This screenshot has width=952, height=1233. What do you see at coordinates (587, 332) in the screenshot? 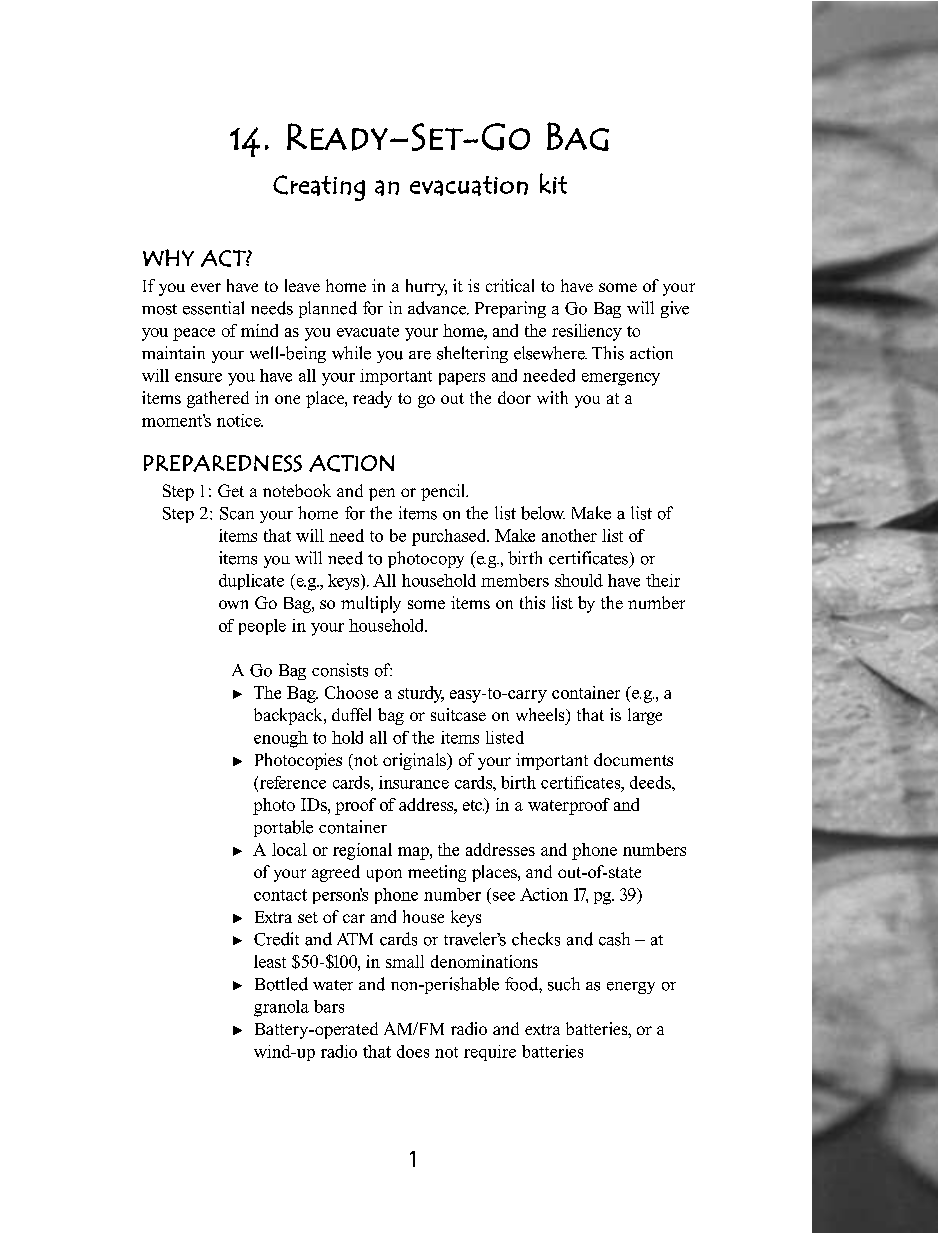
I see `resiliency` at bounding box center [587, 332].
